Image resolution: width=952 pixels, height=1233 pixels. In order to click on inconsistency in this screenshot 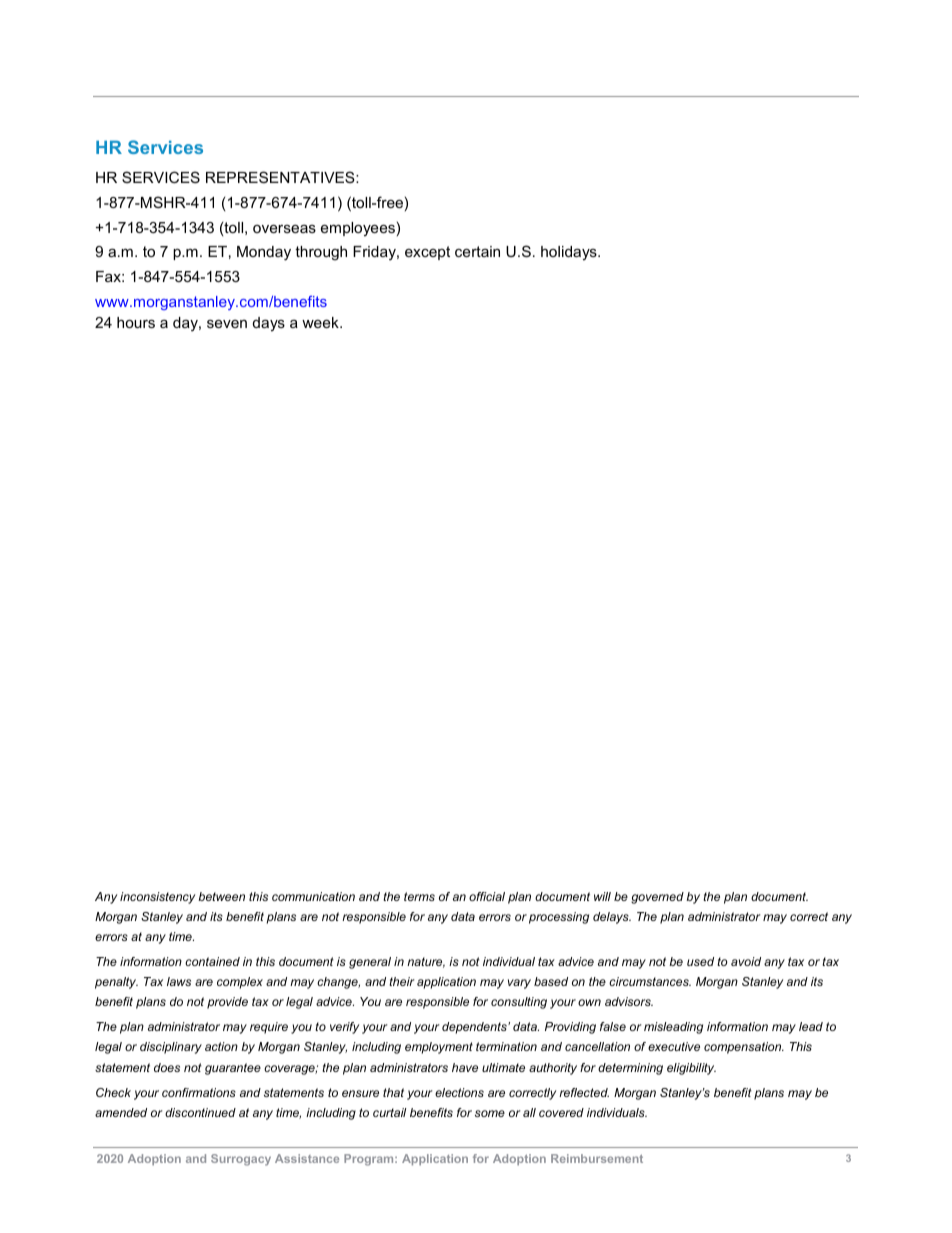, I will do `click(157, 898)`.
